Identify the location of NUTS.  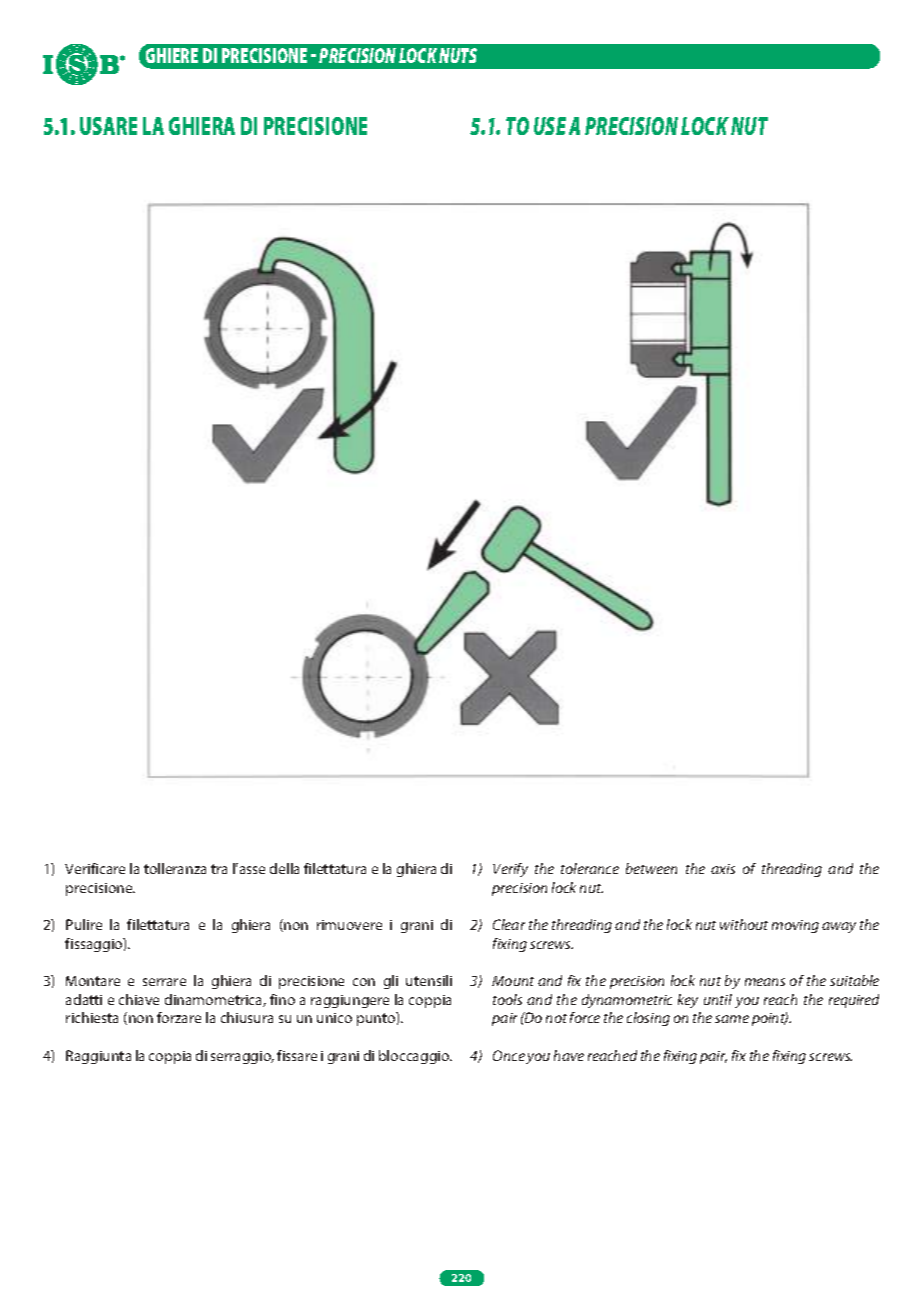
(458, 55).
